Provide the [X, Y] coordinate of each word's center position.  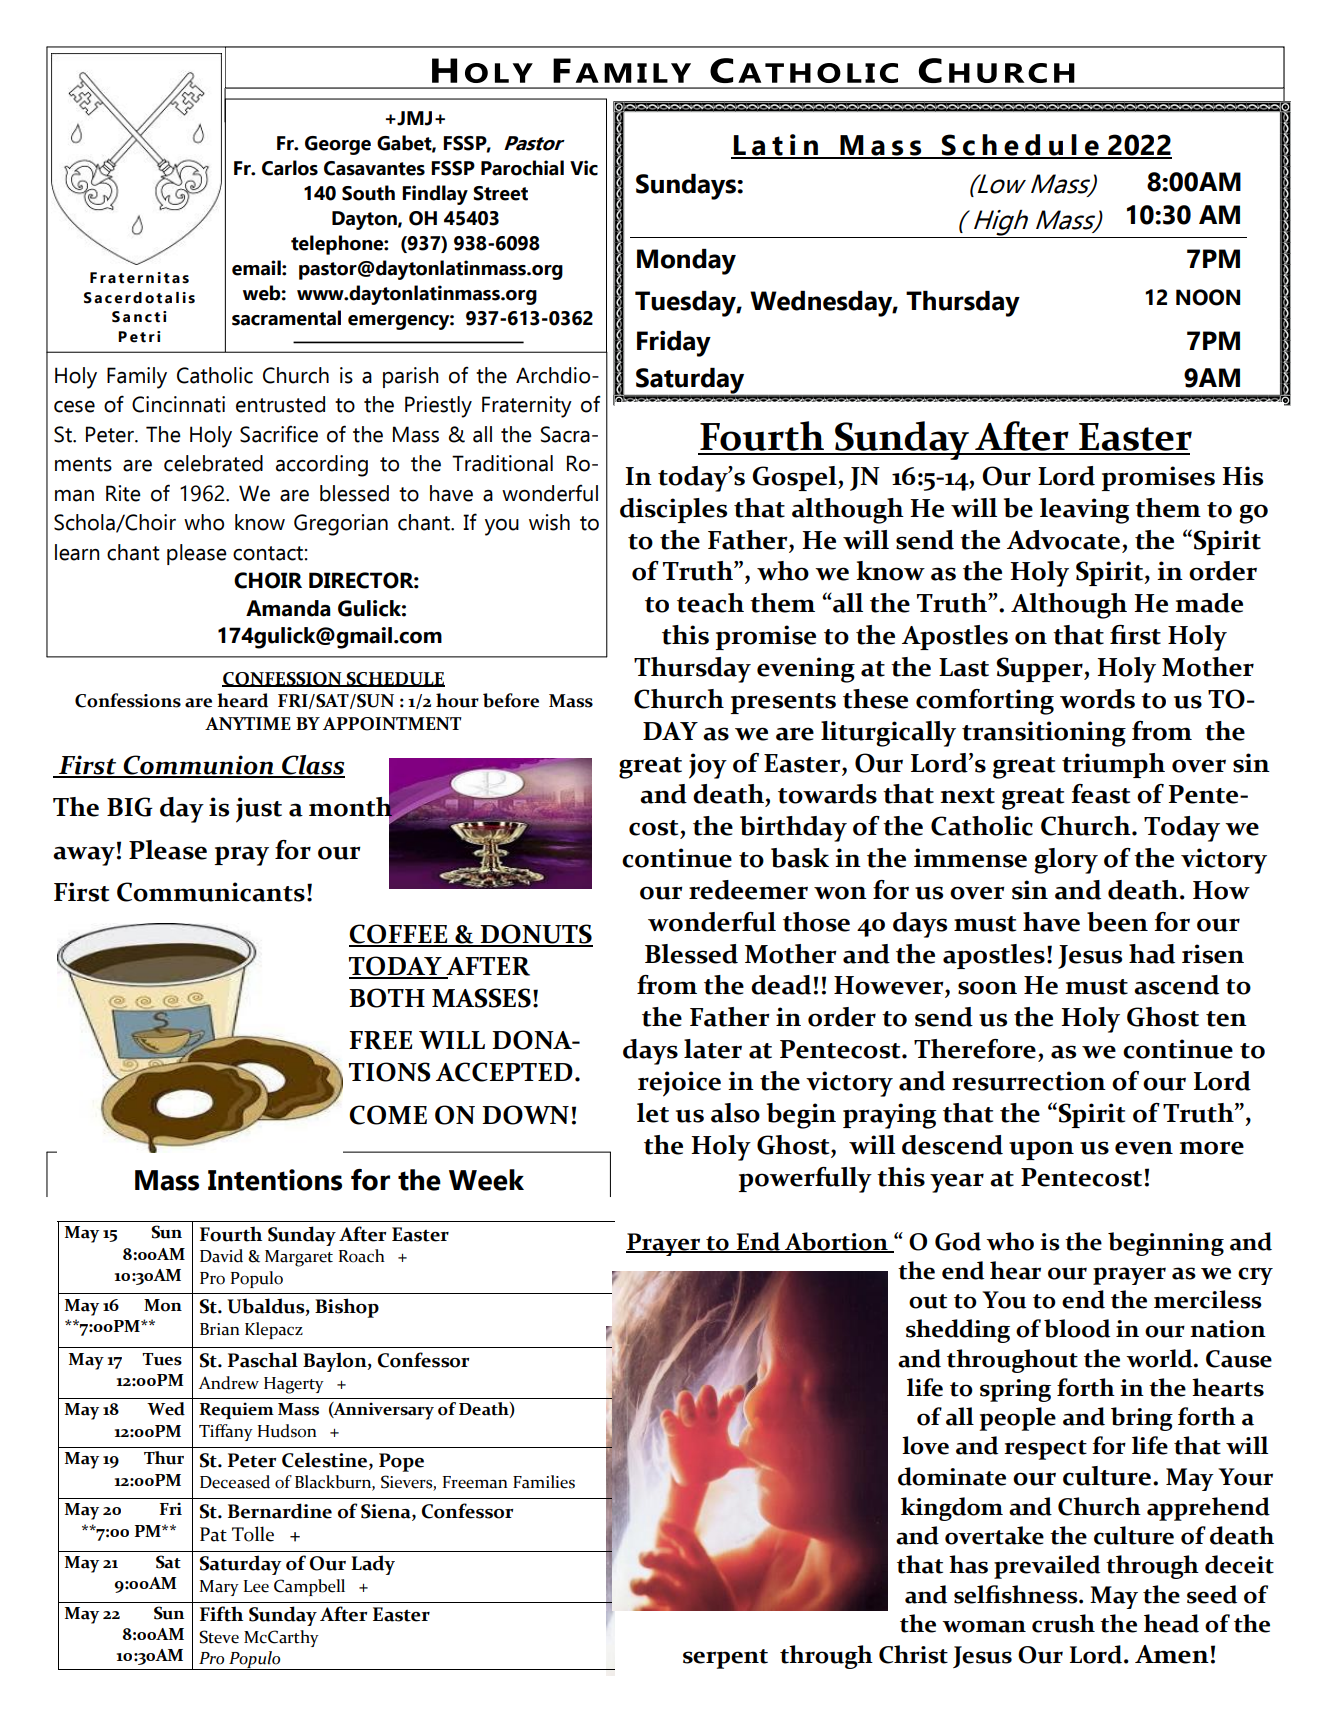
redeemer [748, 890]
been [1117, 922]
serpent [725, 1659]
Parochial [522, 168]
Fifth [221, 1614]
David [221, 1256]
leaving [1085, 511]
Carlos [290, 168]
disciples [673, 510]
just [259, 810]
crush [1063, 1623]
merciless [1208, 1299]
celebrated [213, 463]
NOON [1208, 297]
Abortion [836, 1242]
